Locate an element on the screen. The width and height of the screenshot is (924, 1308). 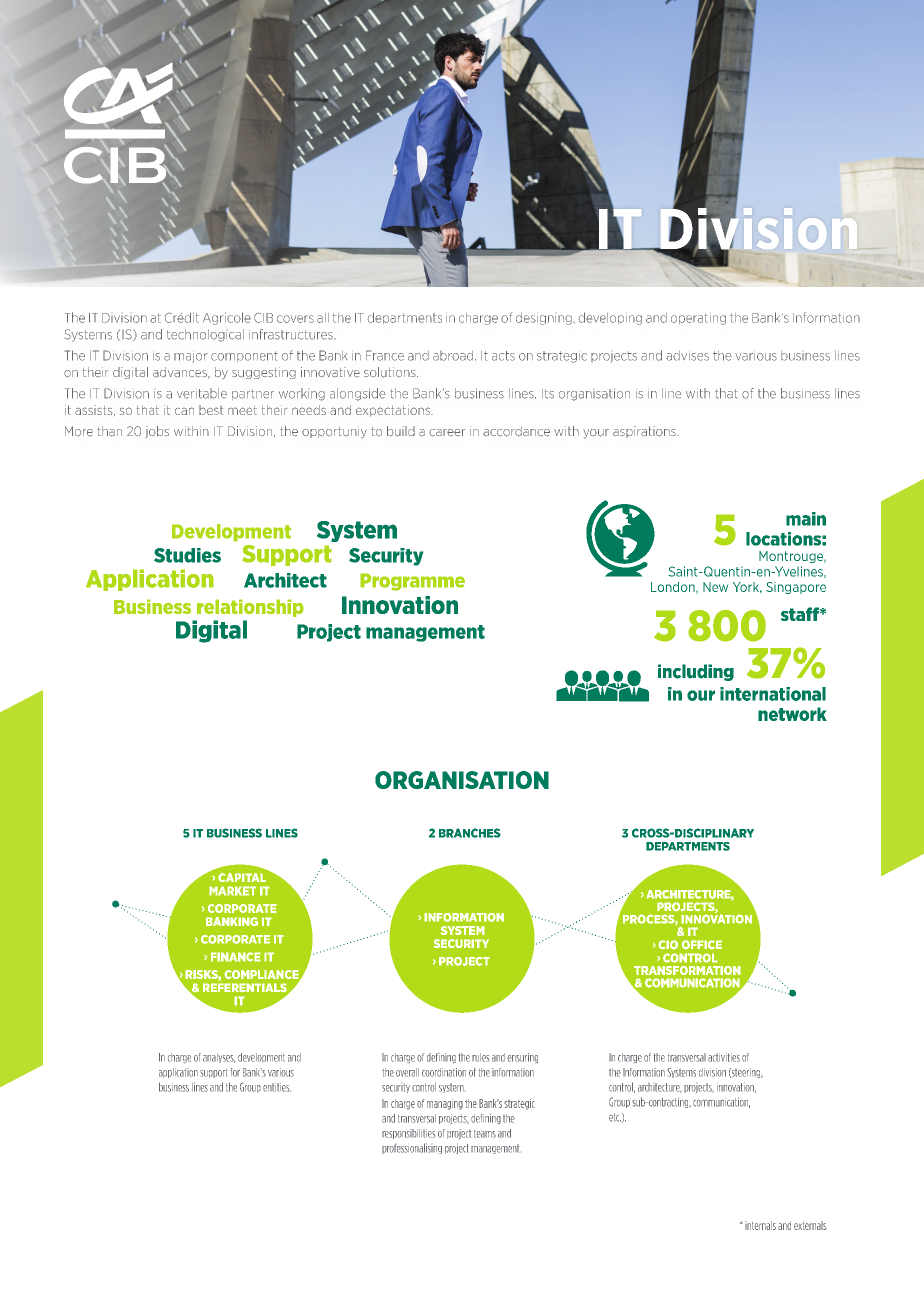
internals is located at coordinates (760, 1225).
